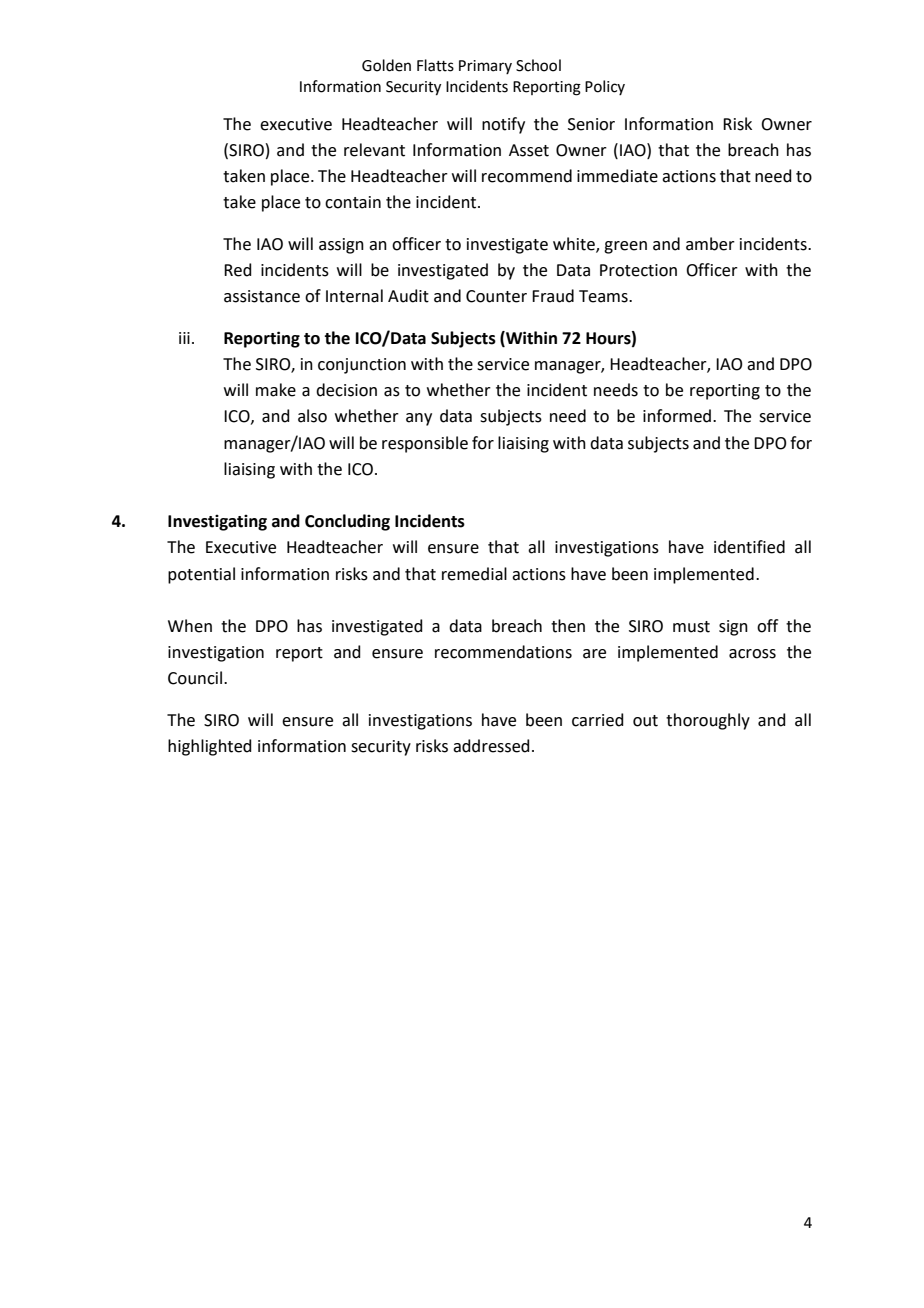  I want to click on remedial, so click(474, 574).
